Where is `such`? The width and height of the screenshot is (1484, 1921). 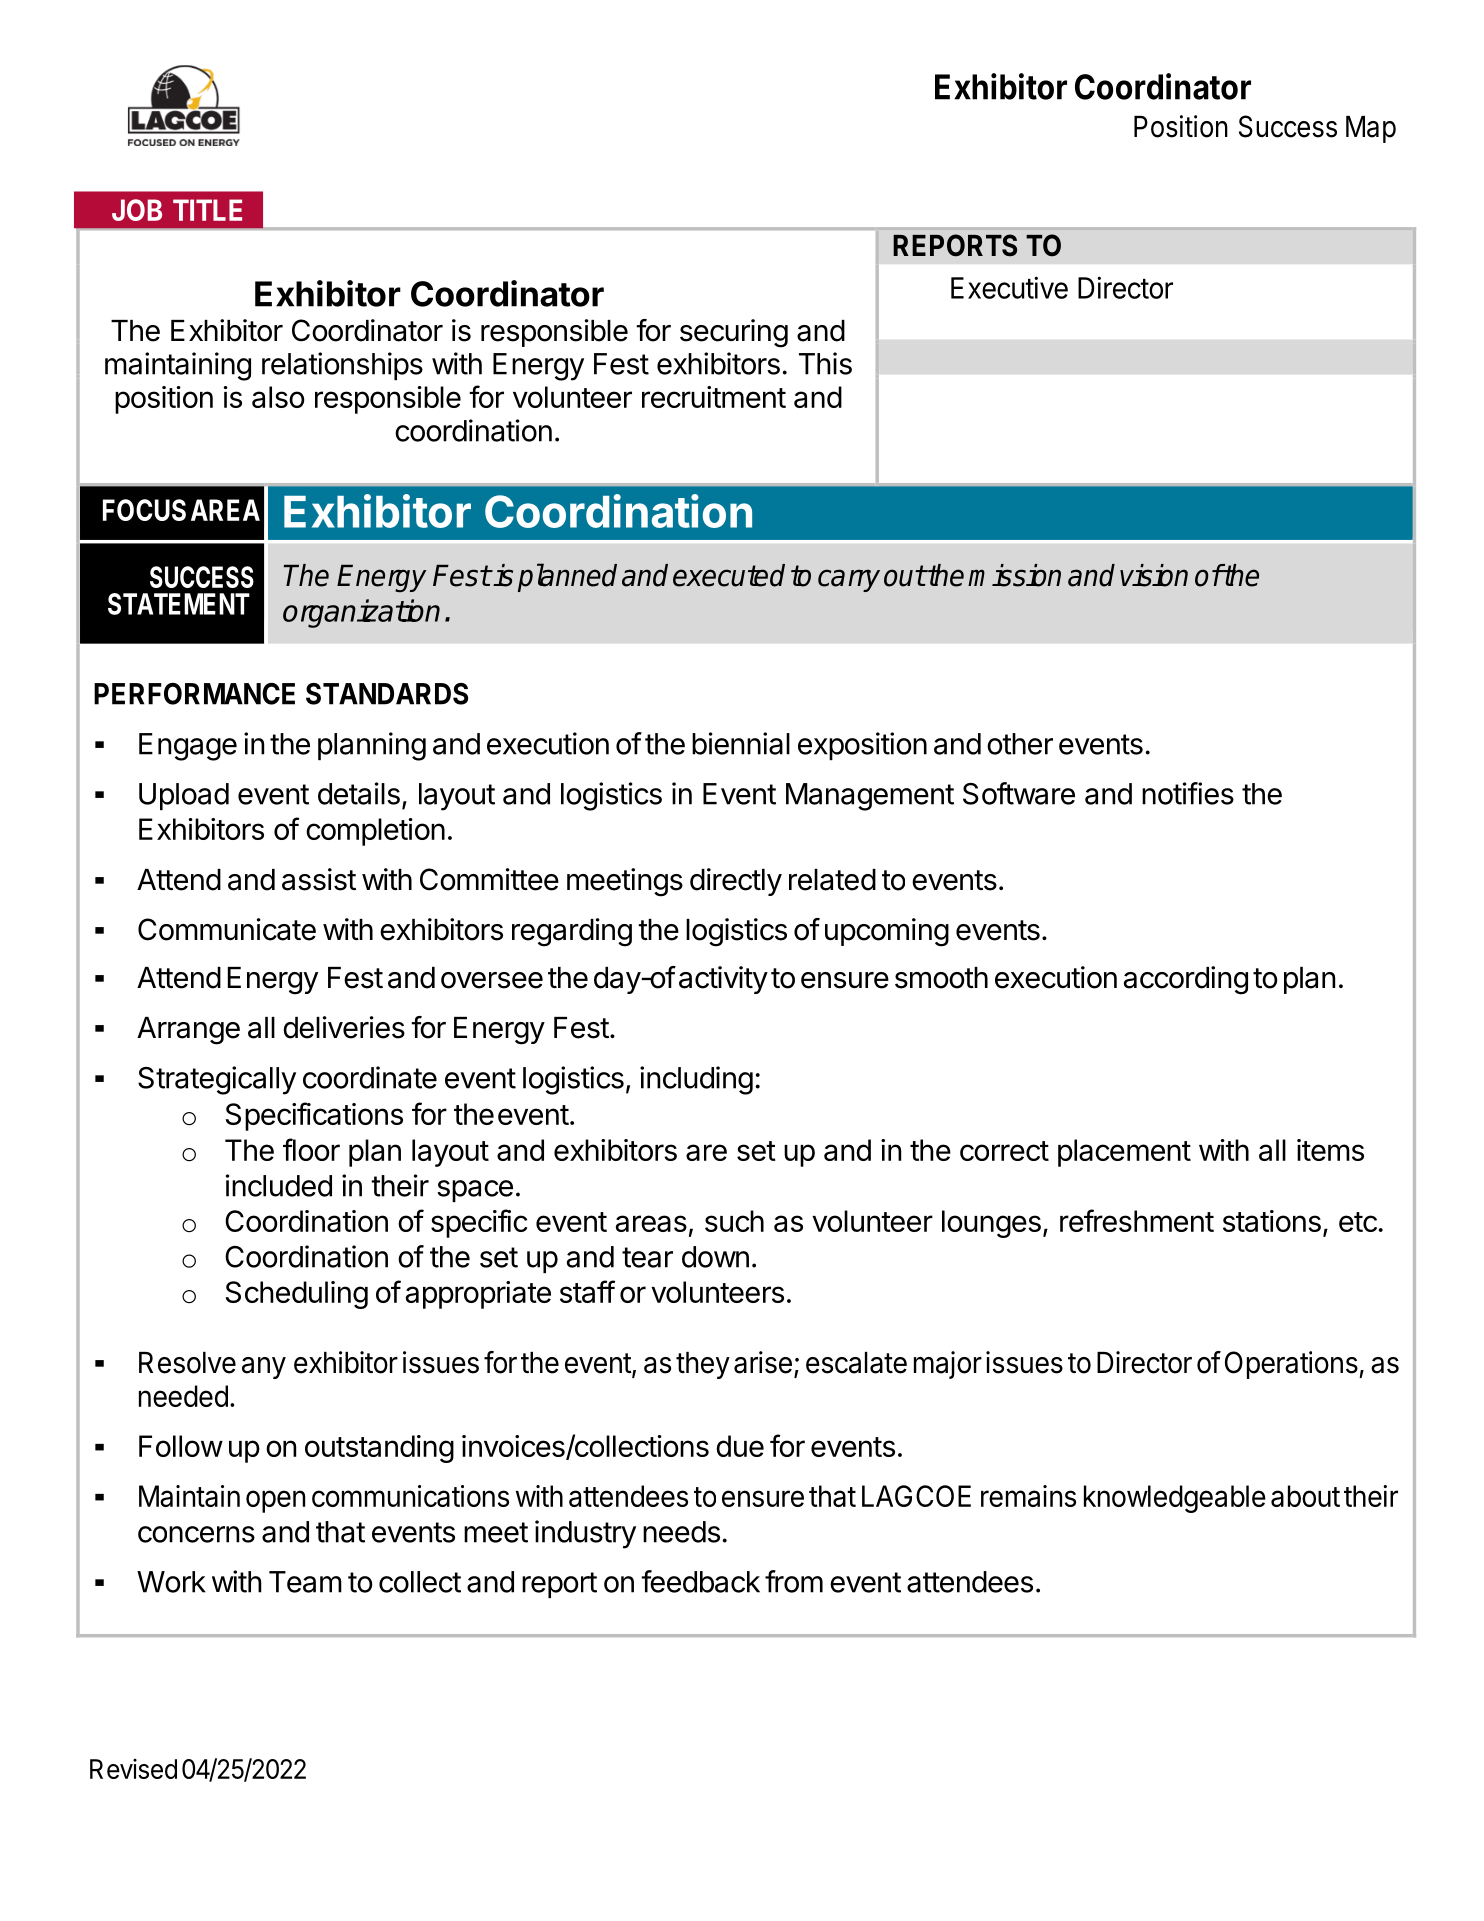
such is located at coordinates (734, 1221).
